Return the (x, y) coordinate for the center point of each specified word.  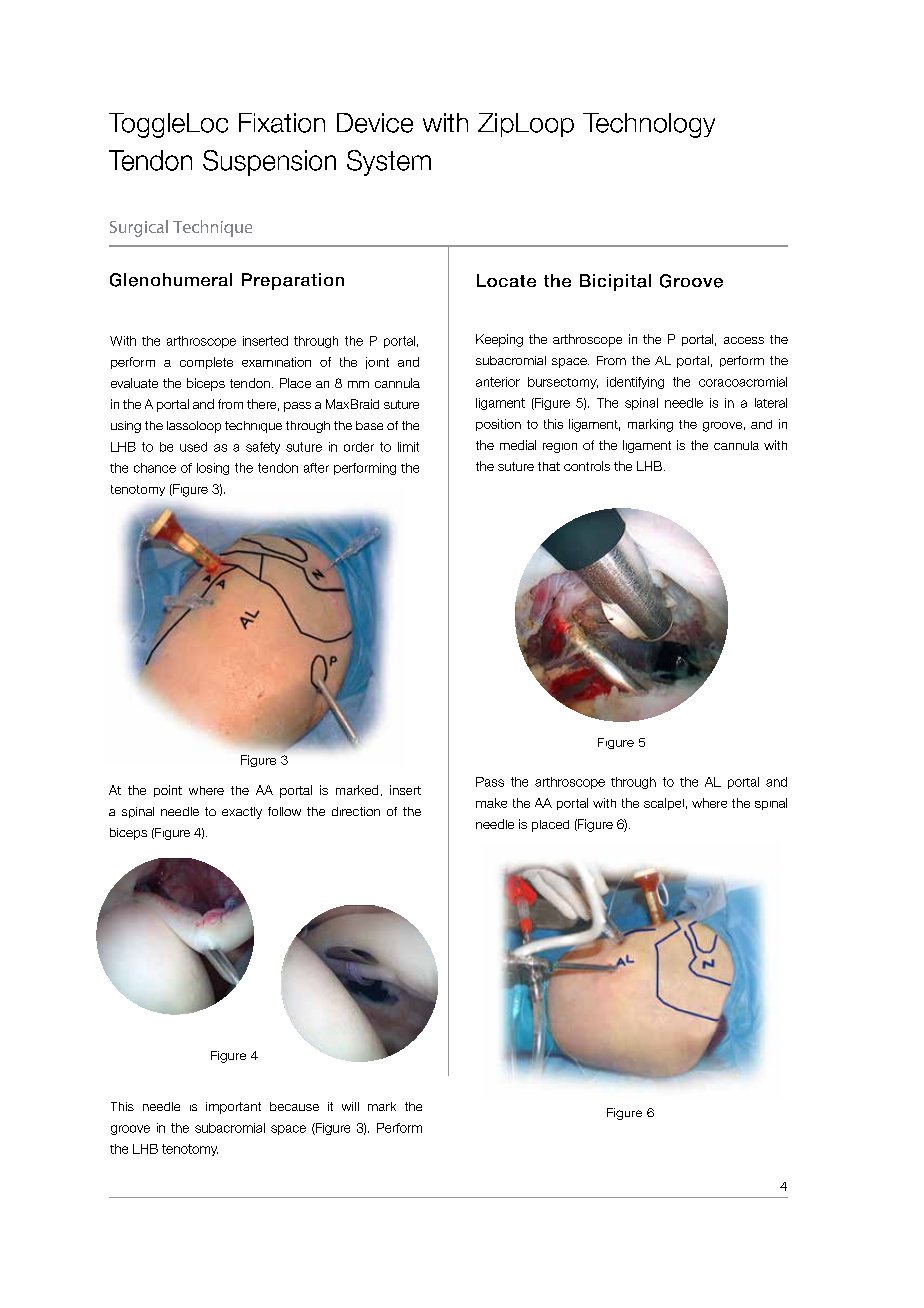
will (350, 1106)
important (233, 1108)
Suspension (269, 163)
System (389, 163)
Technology (649, 125)
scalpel (664, 804)
